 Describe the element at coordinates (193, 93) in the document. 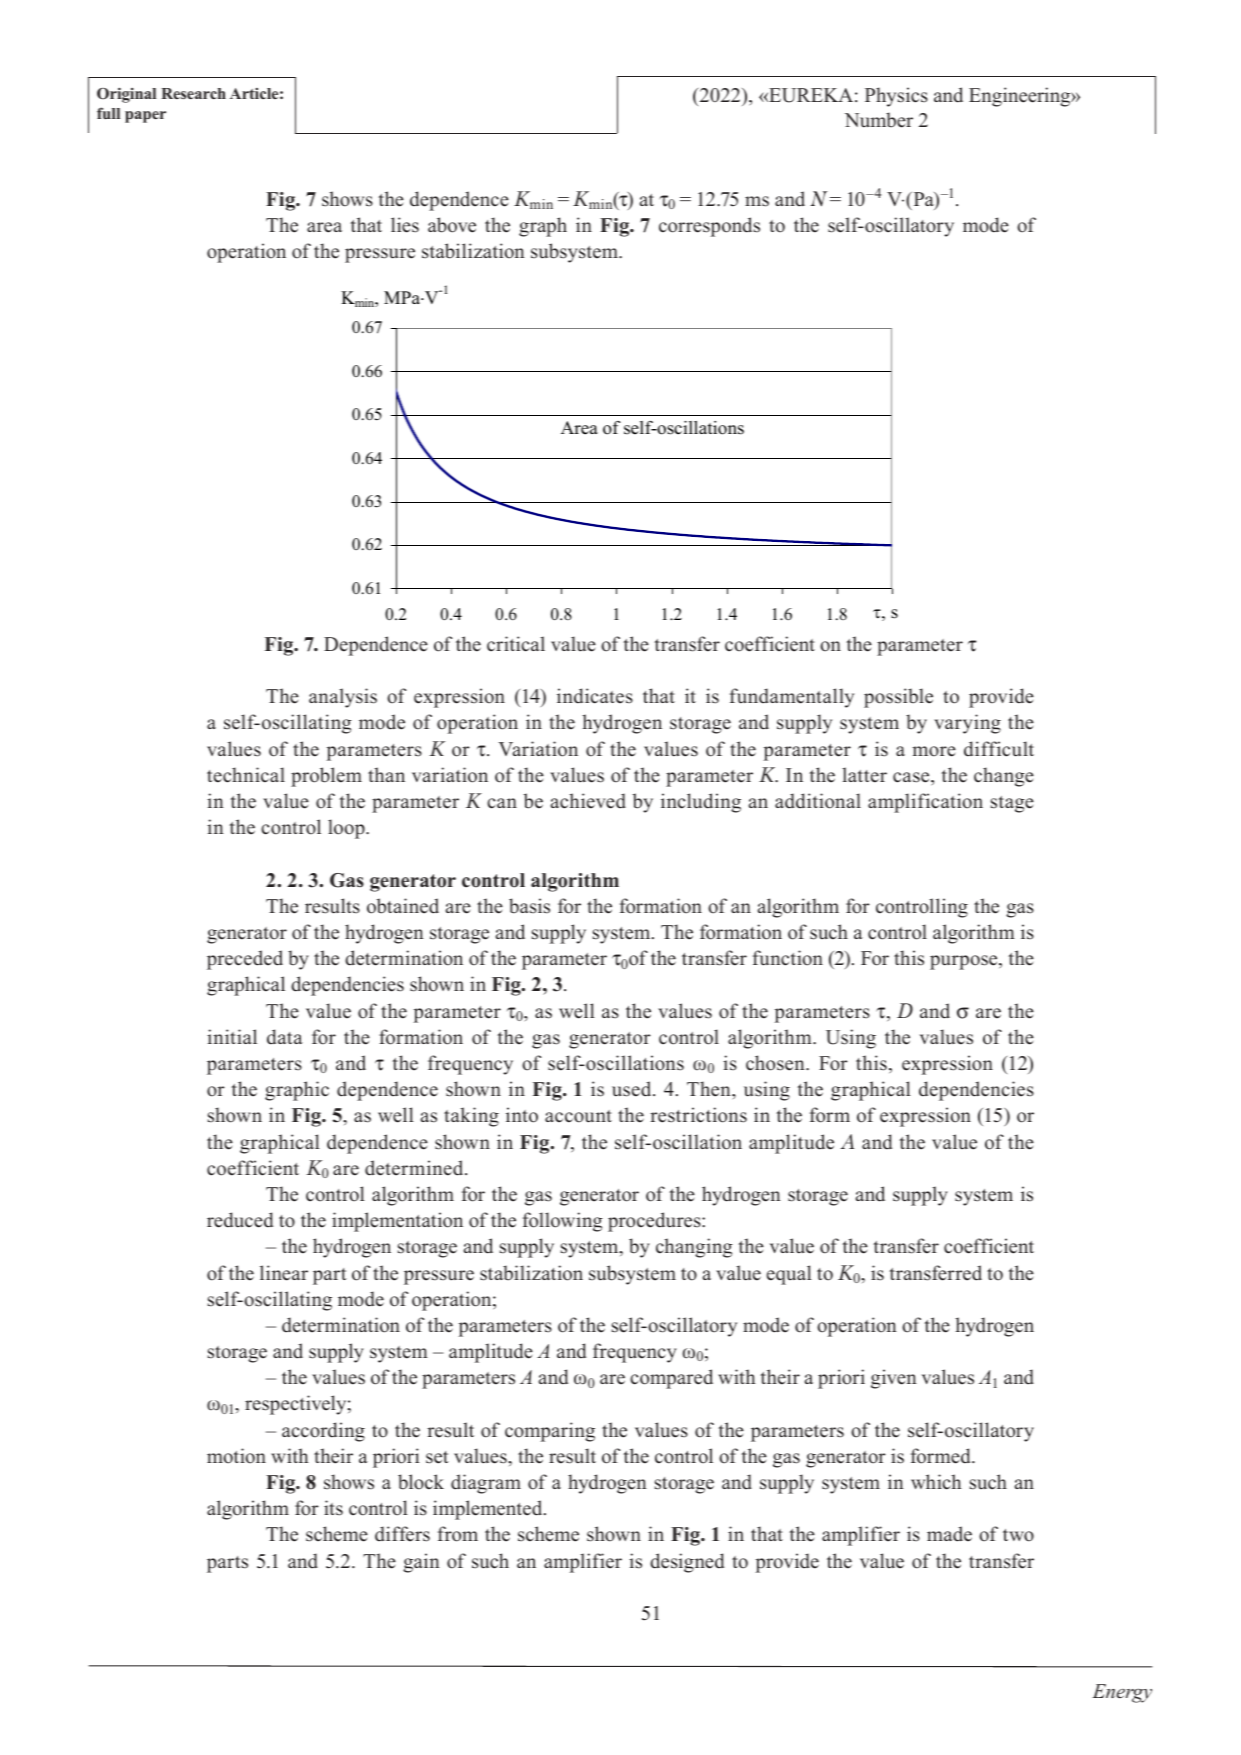

I see `Research` at that location.
